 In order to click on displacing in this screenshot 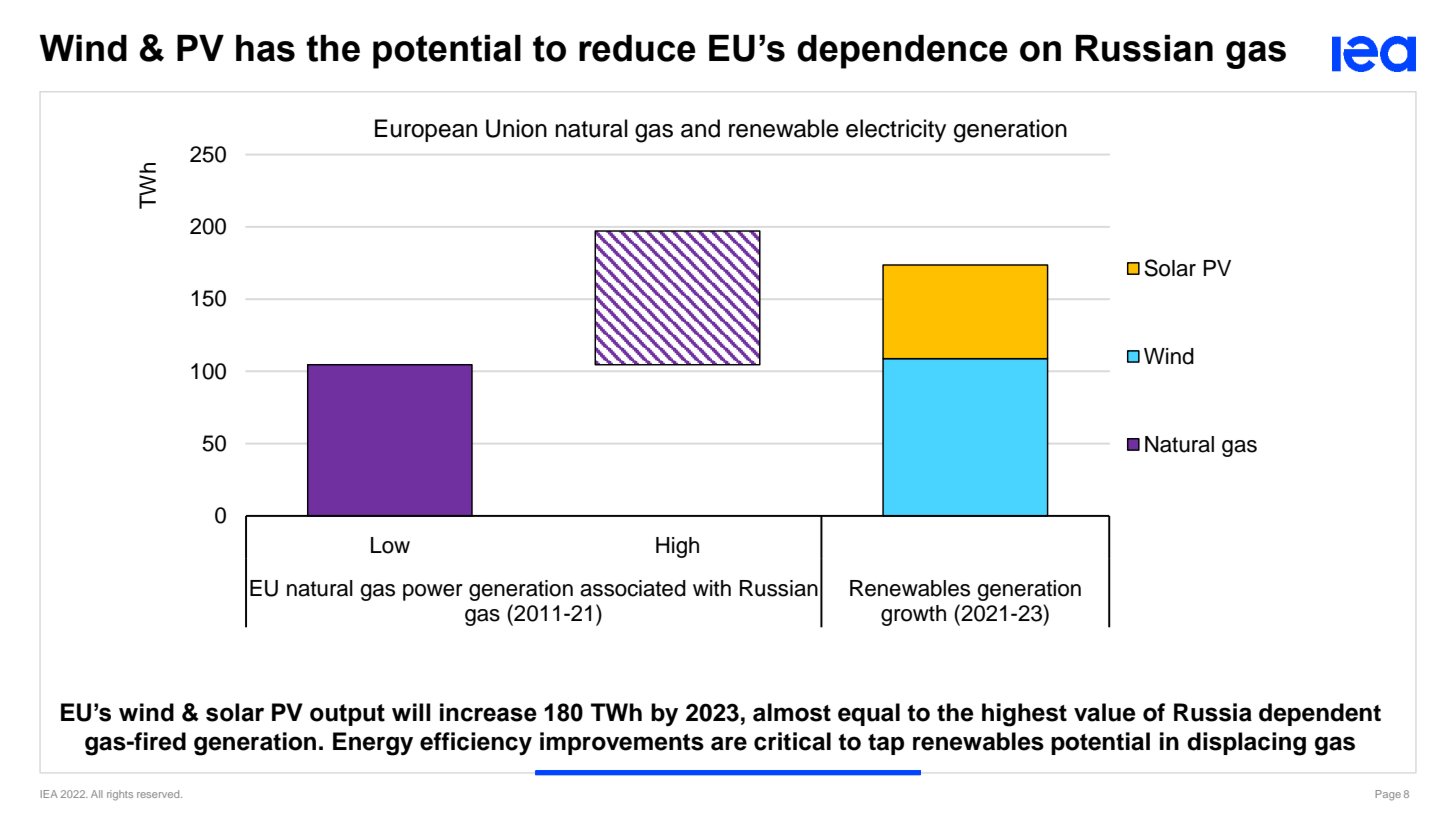, I will do `click(1246, 744)`.
